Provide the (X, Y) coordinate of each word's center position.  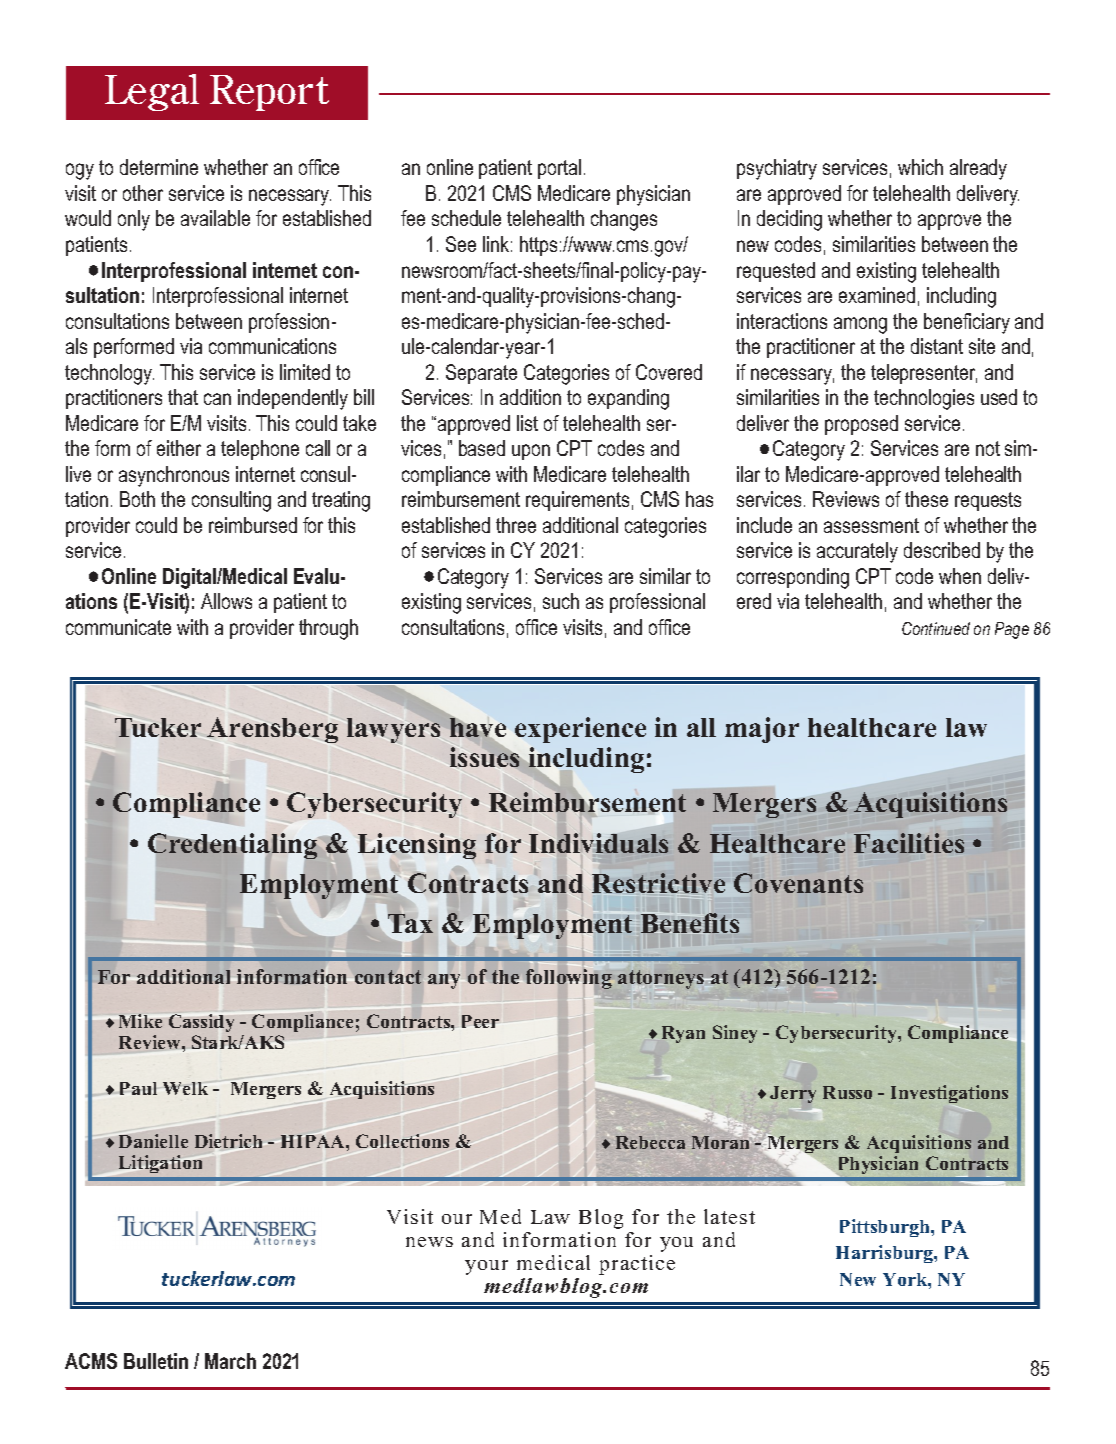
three (516, 525)
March (230, 1361)
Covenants (798, 883)
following (569, 979)
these (926, 499)
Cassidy (201, 1025)
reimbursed (253, 525)
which (920, 167)
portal (559, 169)
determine (159, 167)
